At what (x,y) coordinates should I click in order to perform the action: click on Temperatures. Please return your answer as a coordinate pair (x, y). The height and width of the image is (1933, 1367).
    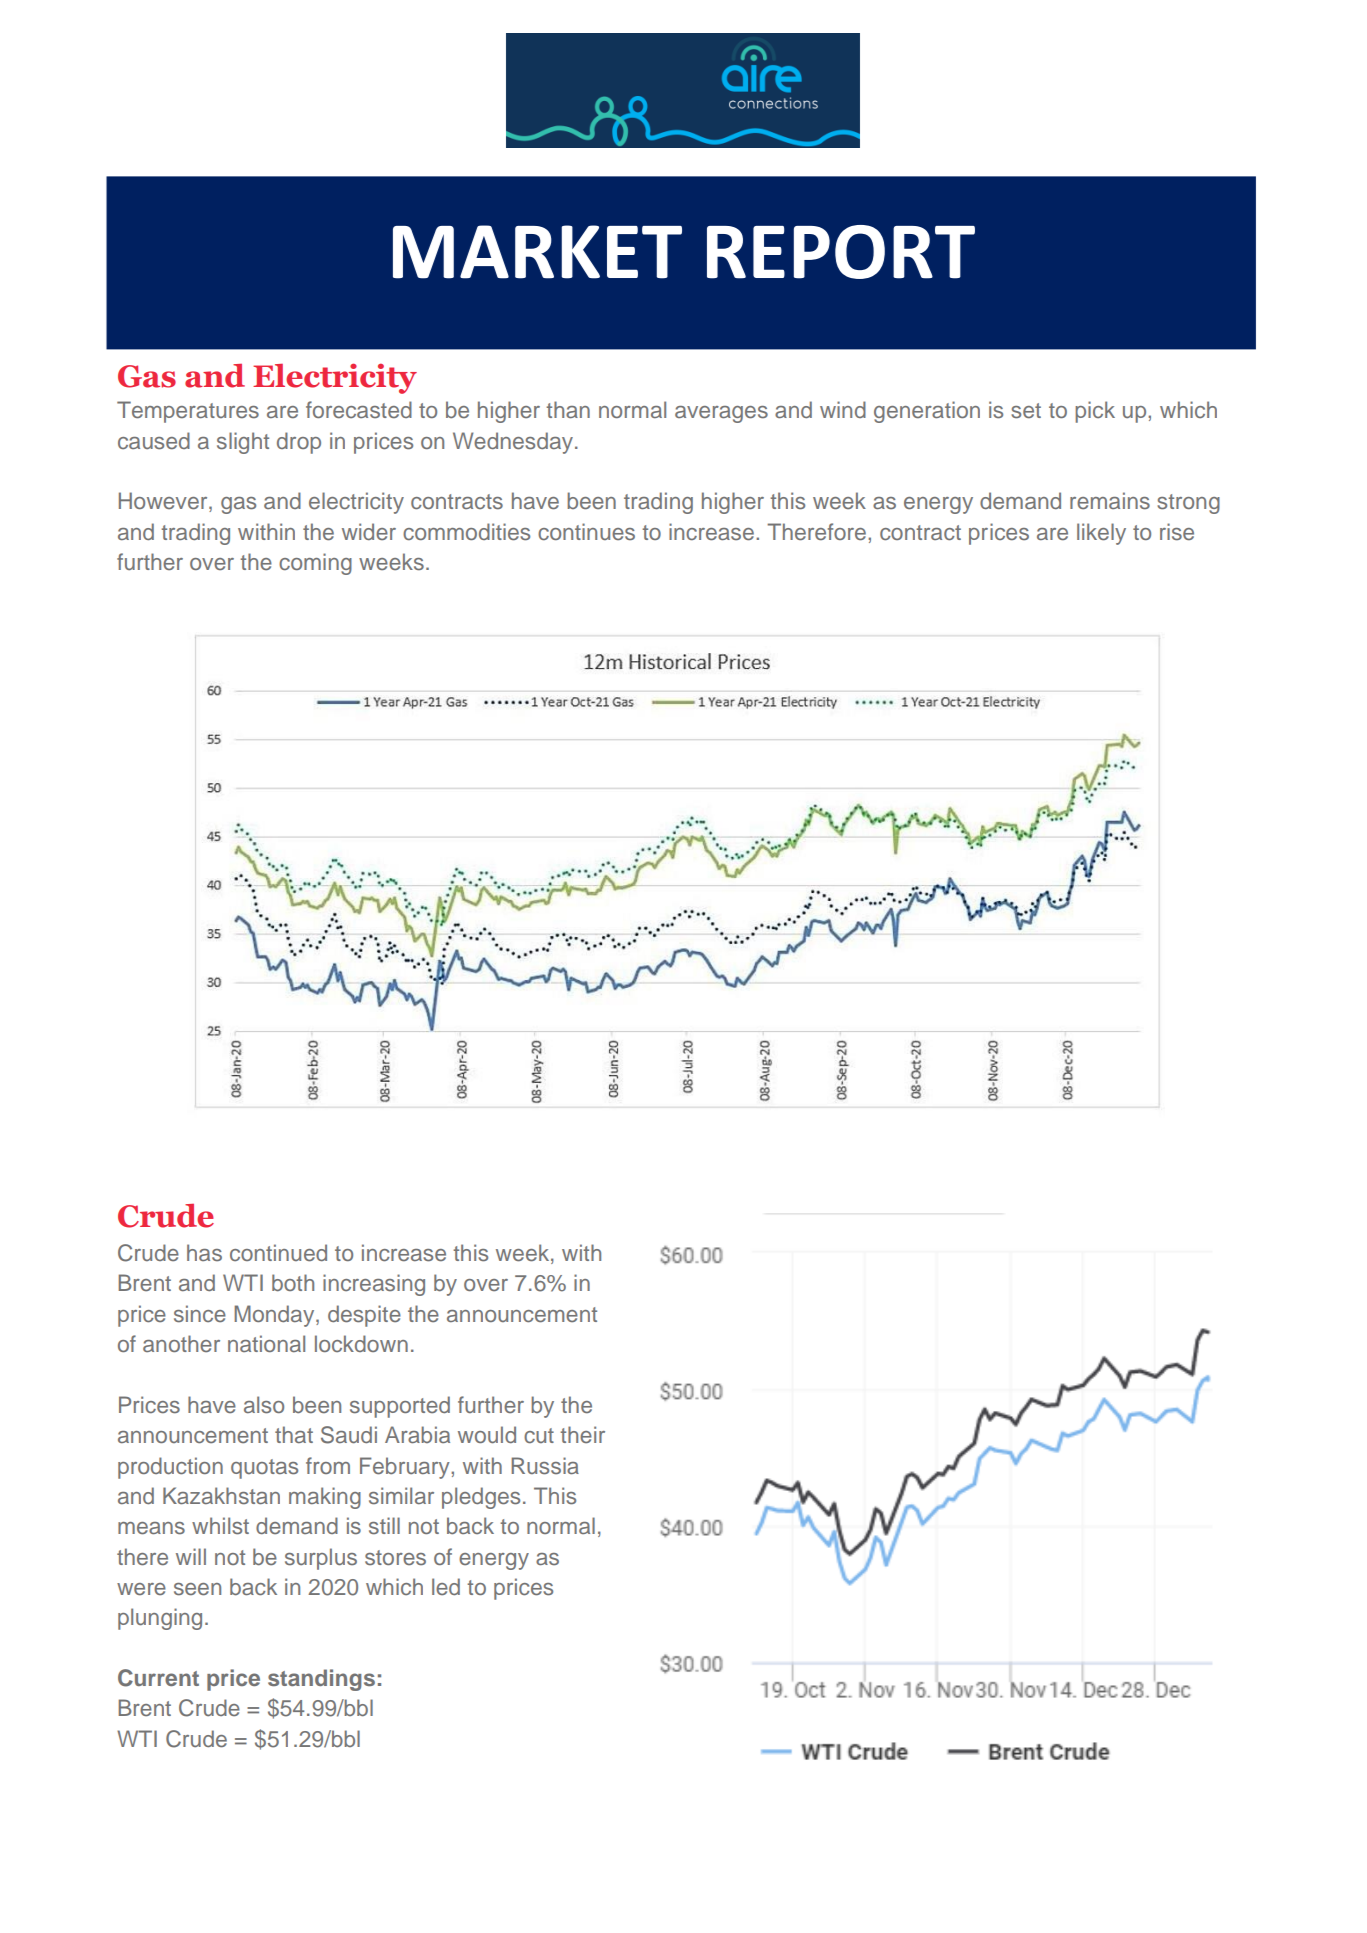
    Looking at the image, I should click on (188, 412).
